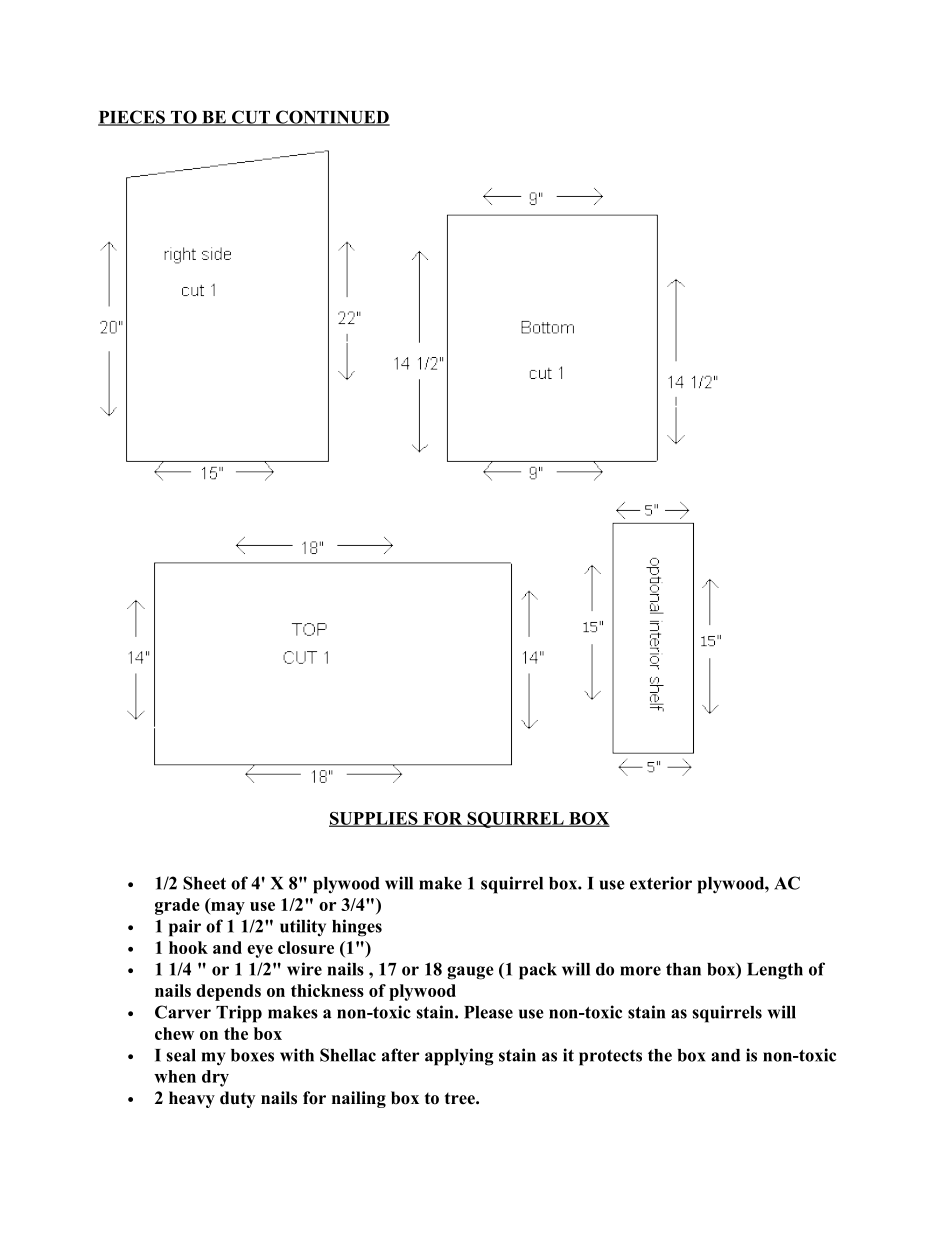  I want to click on PIECES, so click(132, 118).
